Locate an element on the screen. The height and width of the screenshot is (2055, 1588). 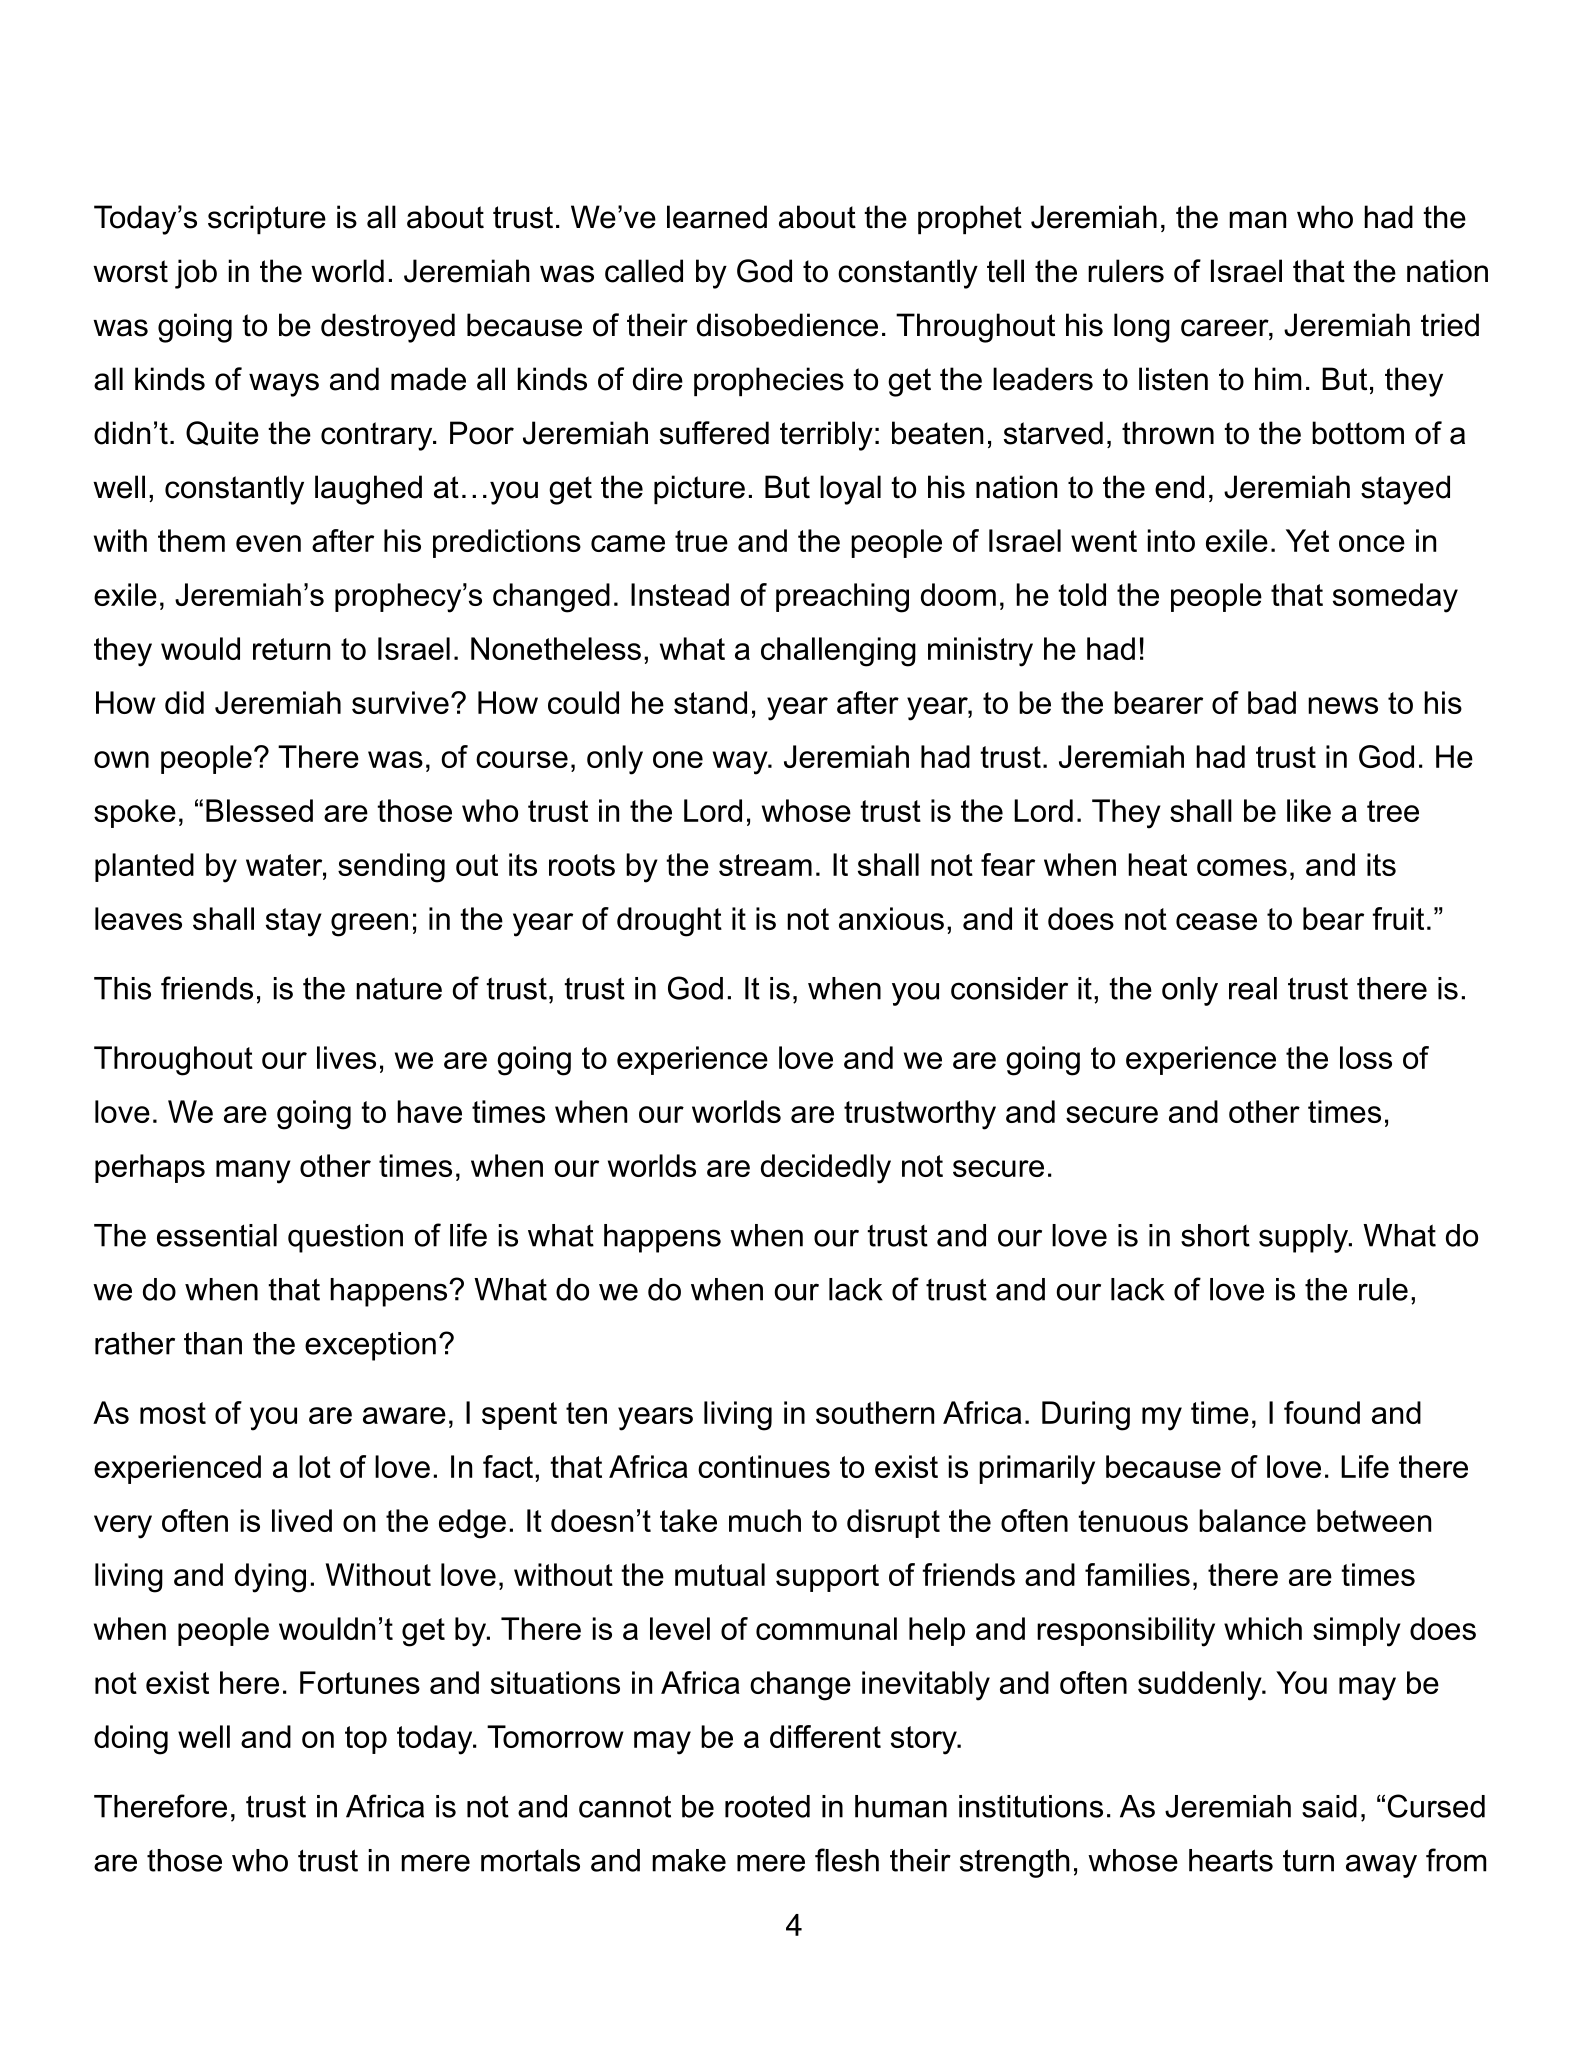
disobedience is located at coordinates (787, 325).
